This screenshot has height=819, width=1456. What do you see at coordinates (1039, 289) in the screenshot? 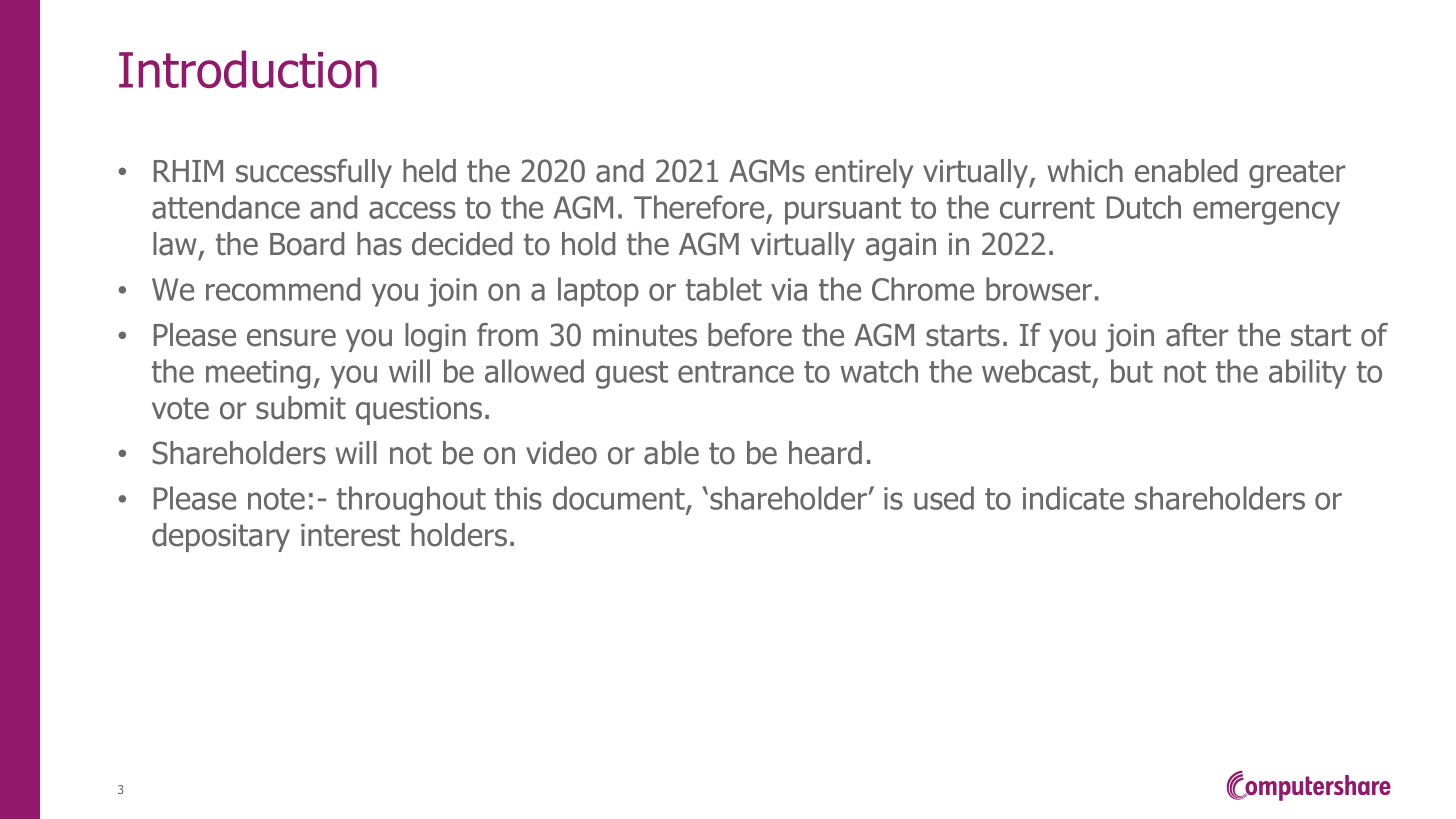
I see `browser` at bounding box center [1039, 289].
